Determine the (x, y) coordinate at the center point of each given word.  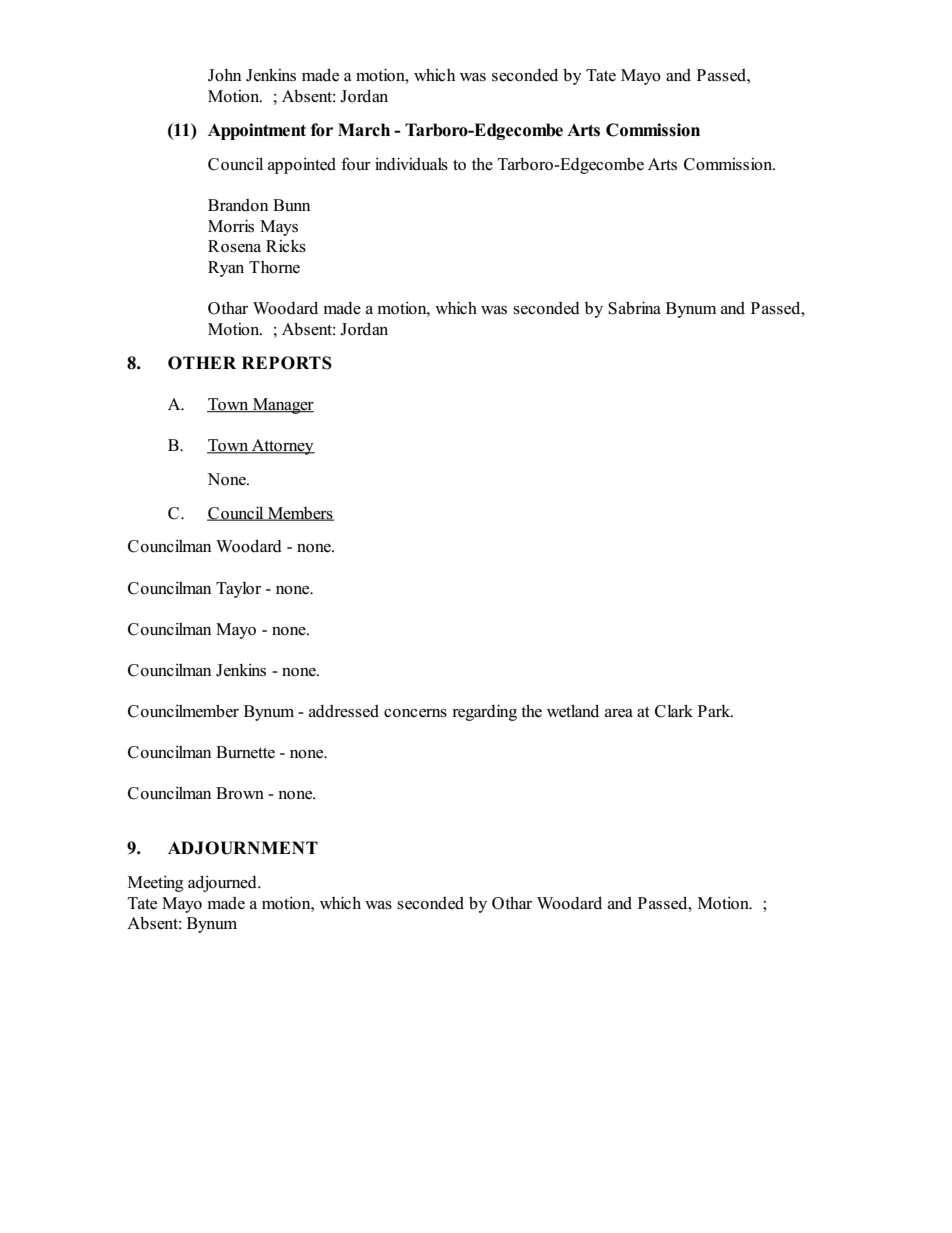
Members (300, 514)
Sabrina (634, 308)
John (224, 75)
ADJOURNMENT (243, 848)
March (364, 130)
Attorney (282, 447)
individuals (411, 164)
